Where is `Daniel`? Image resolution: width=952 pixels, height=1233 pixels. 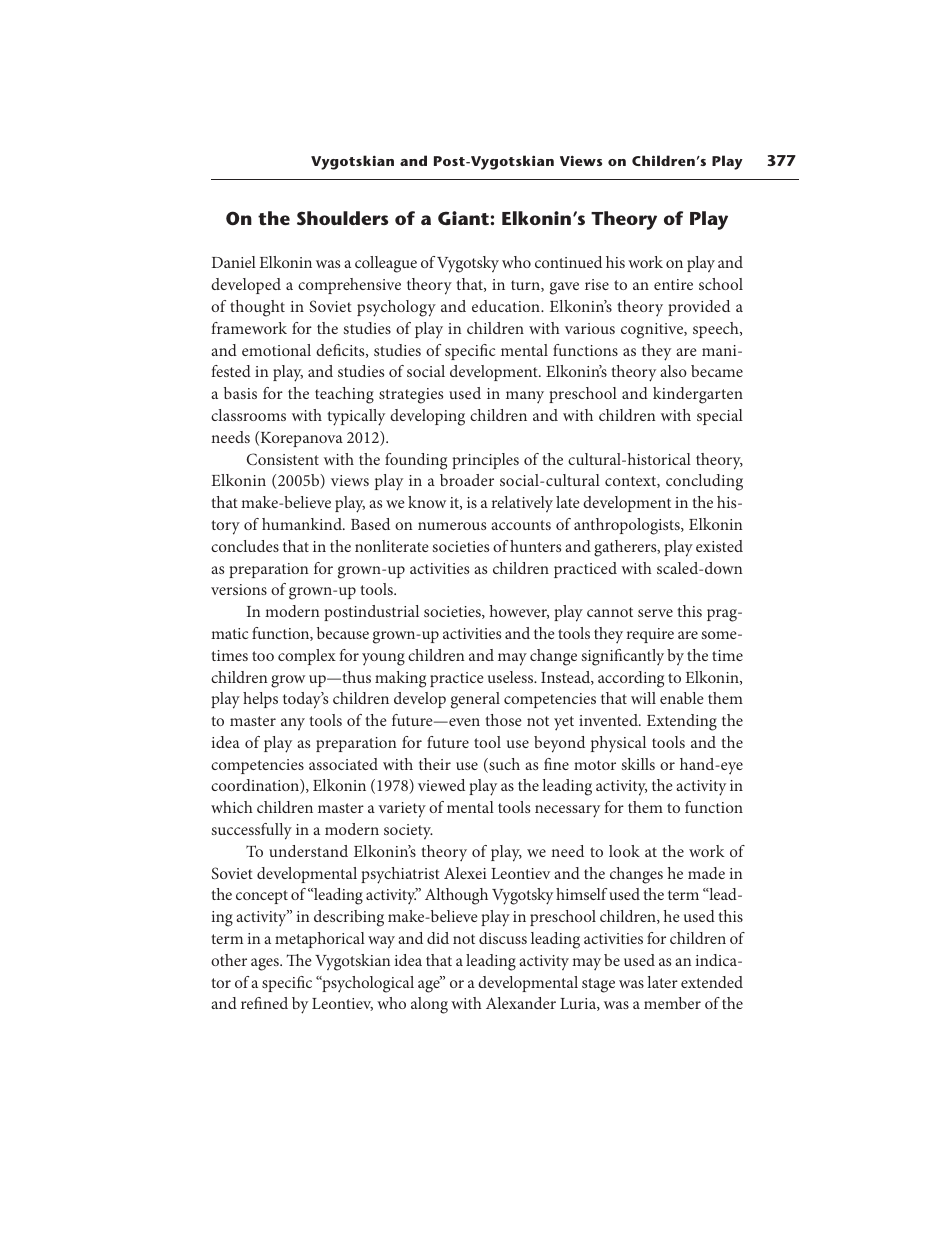
Daniel is located at coordinates (234, 262).
